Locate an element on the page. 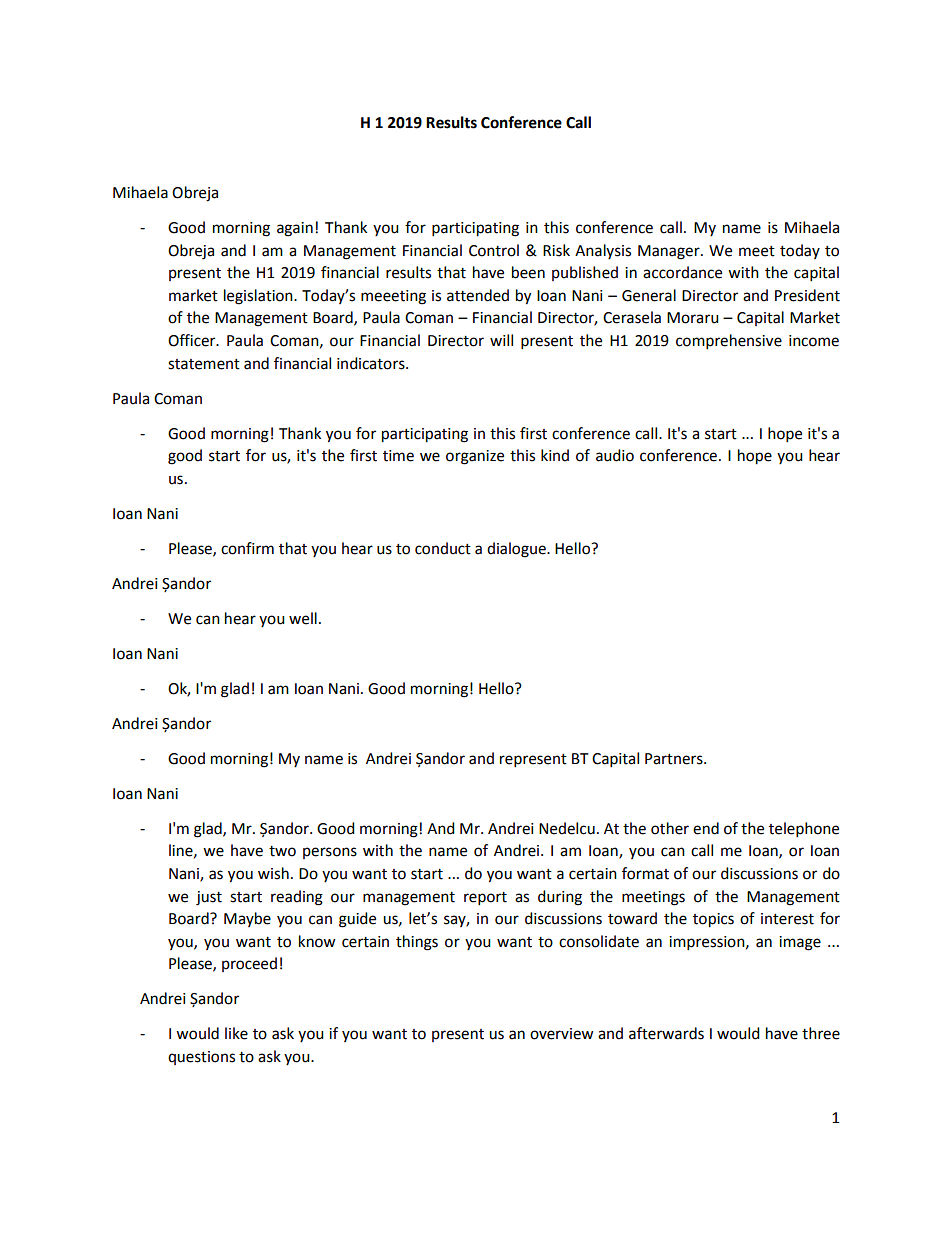  statement is located at coordinates (204, 364).
